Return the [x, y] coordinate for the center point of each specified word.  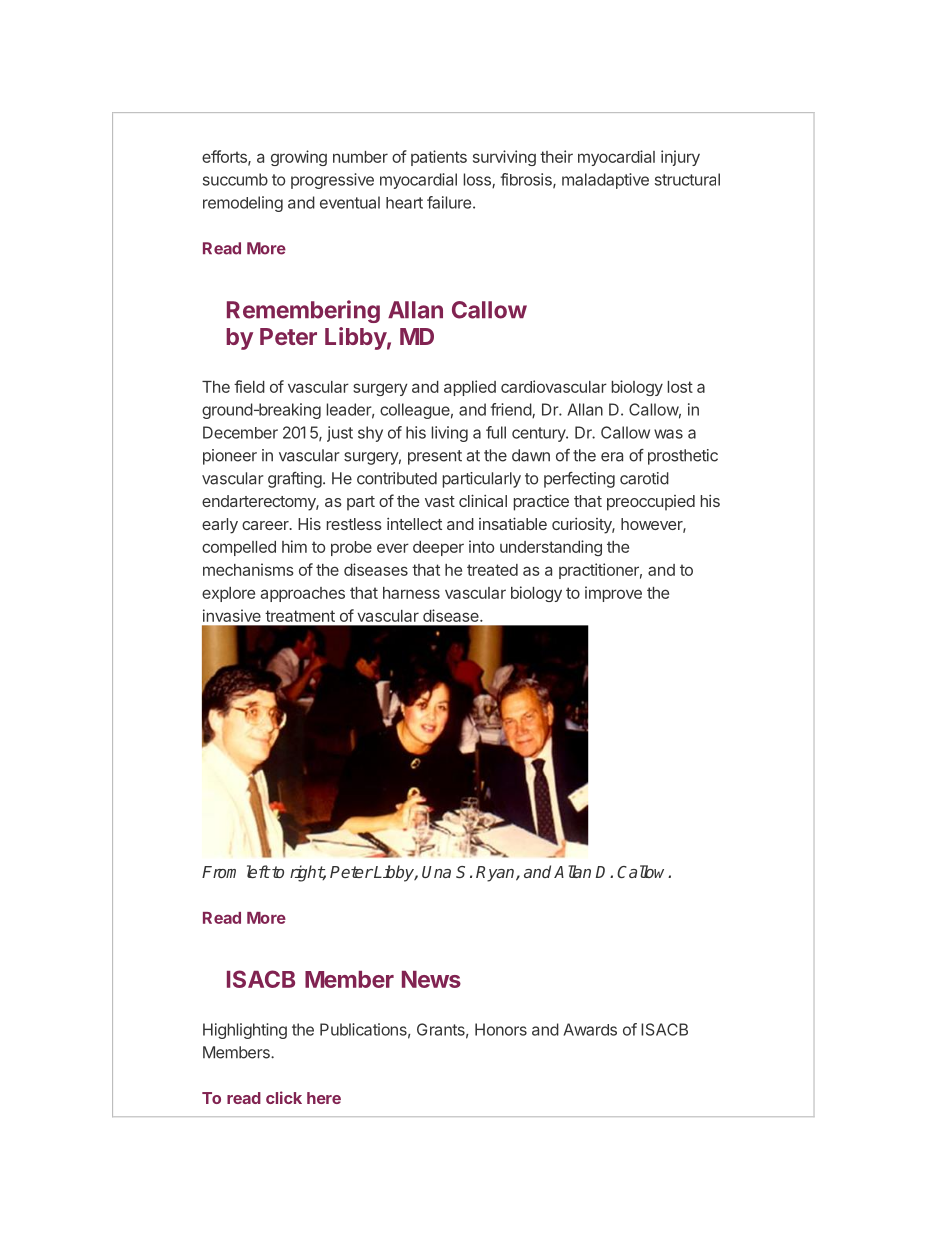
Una [436, 872]
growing [299, 158]
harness [411, 593]
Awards [590, 1029]
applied [470, 388]
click [284, 1097]
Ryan [496, 874]
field [249, 386]
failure [449, 202]
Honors [501, 1029]
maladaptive [605, 181]
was [668, 434]
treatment [300, 616]
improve [613, 594]
